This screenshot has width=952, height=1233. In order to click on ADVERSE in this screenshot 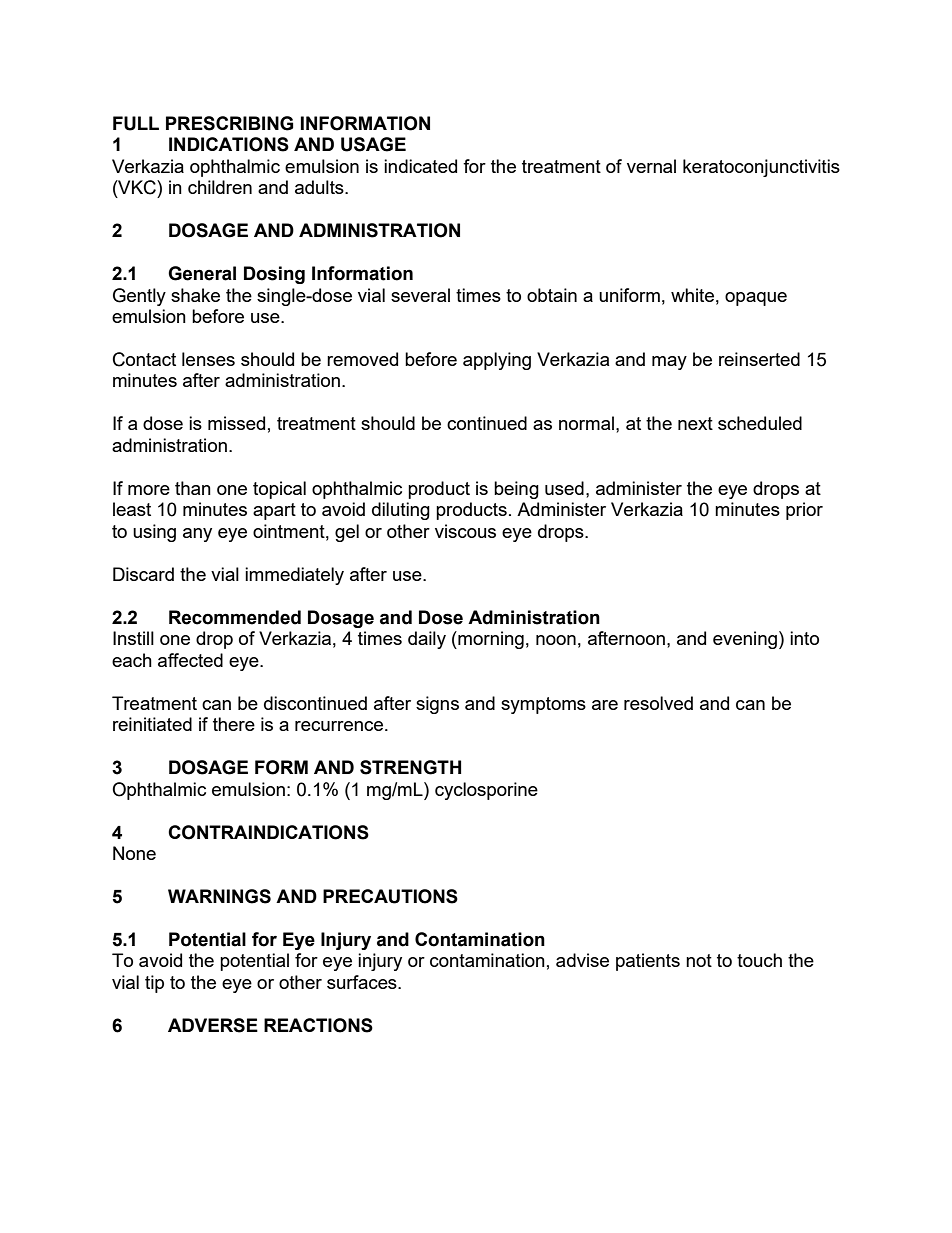, I will do `click(213, 1025)`.
